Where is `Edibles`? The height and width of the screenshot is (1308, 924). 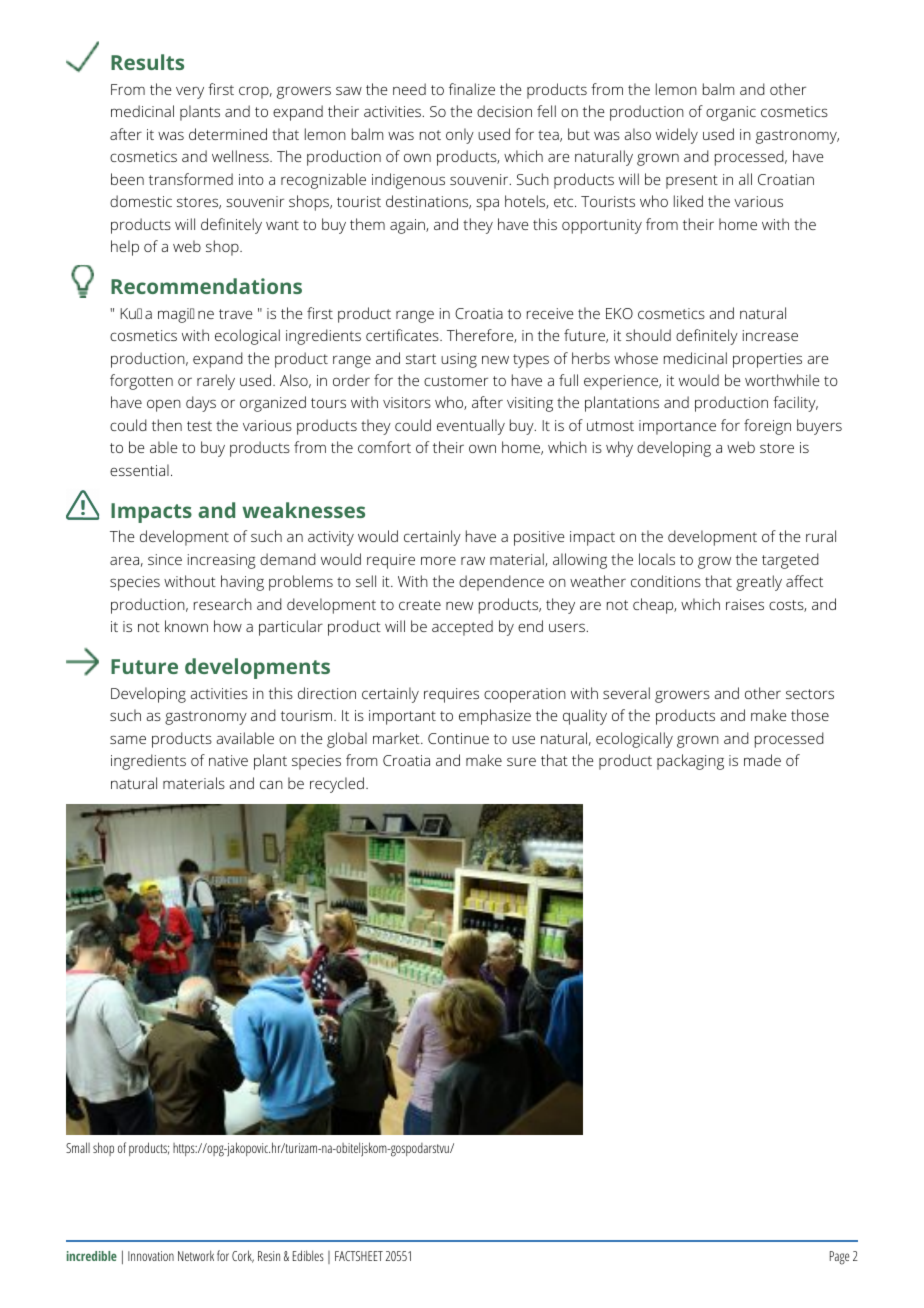 Edibles is located at coordinates (308, 1255).
